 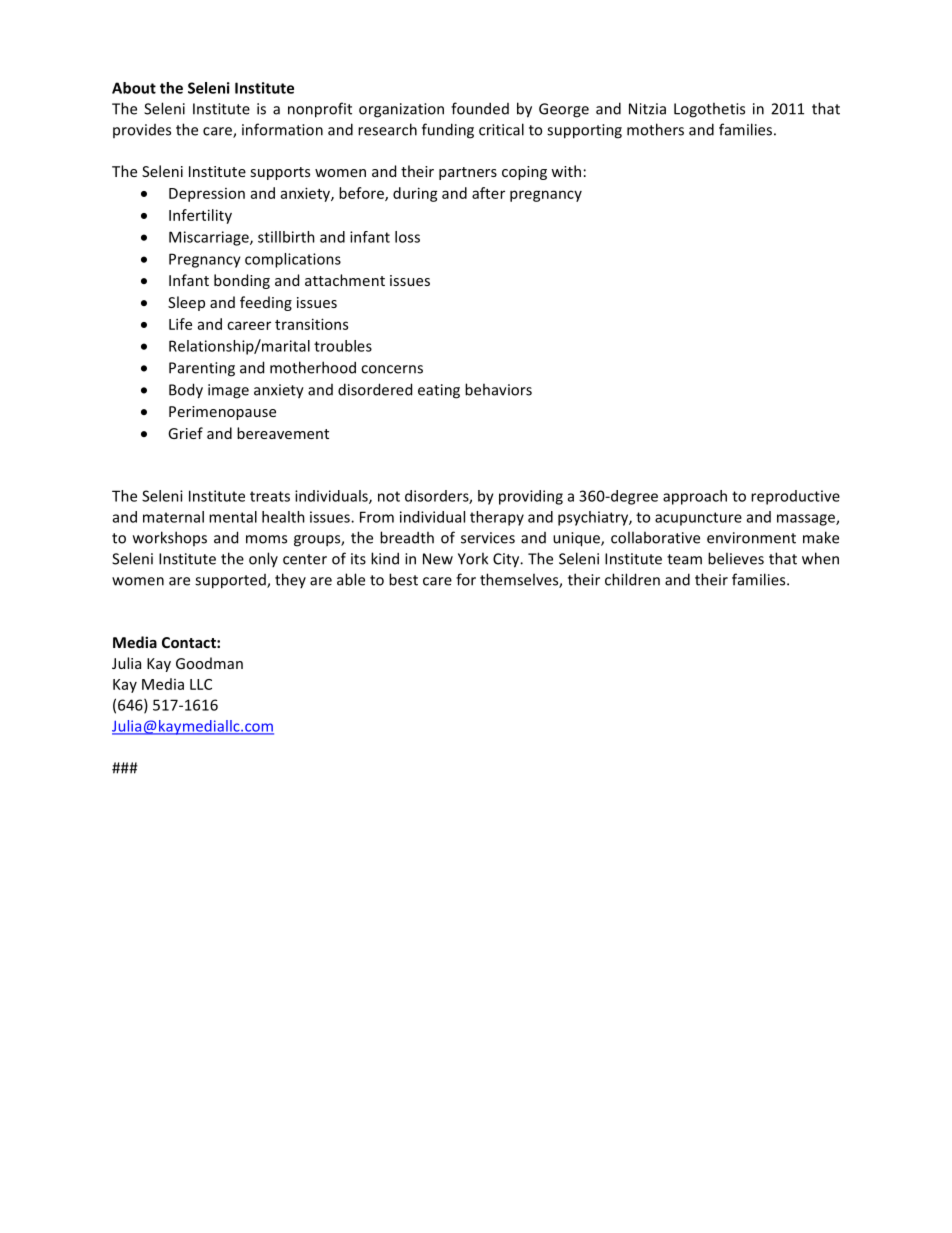 I want to click on founded, so click(x=480, y=108).
